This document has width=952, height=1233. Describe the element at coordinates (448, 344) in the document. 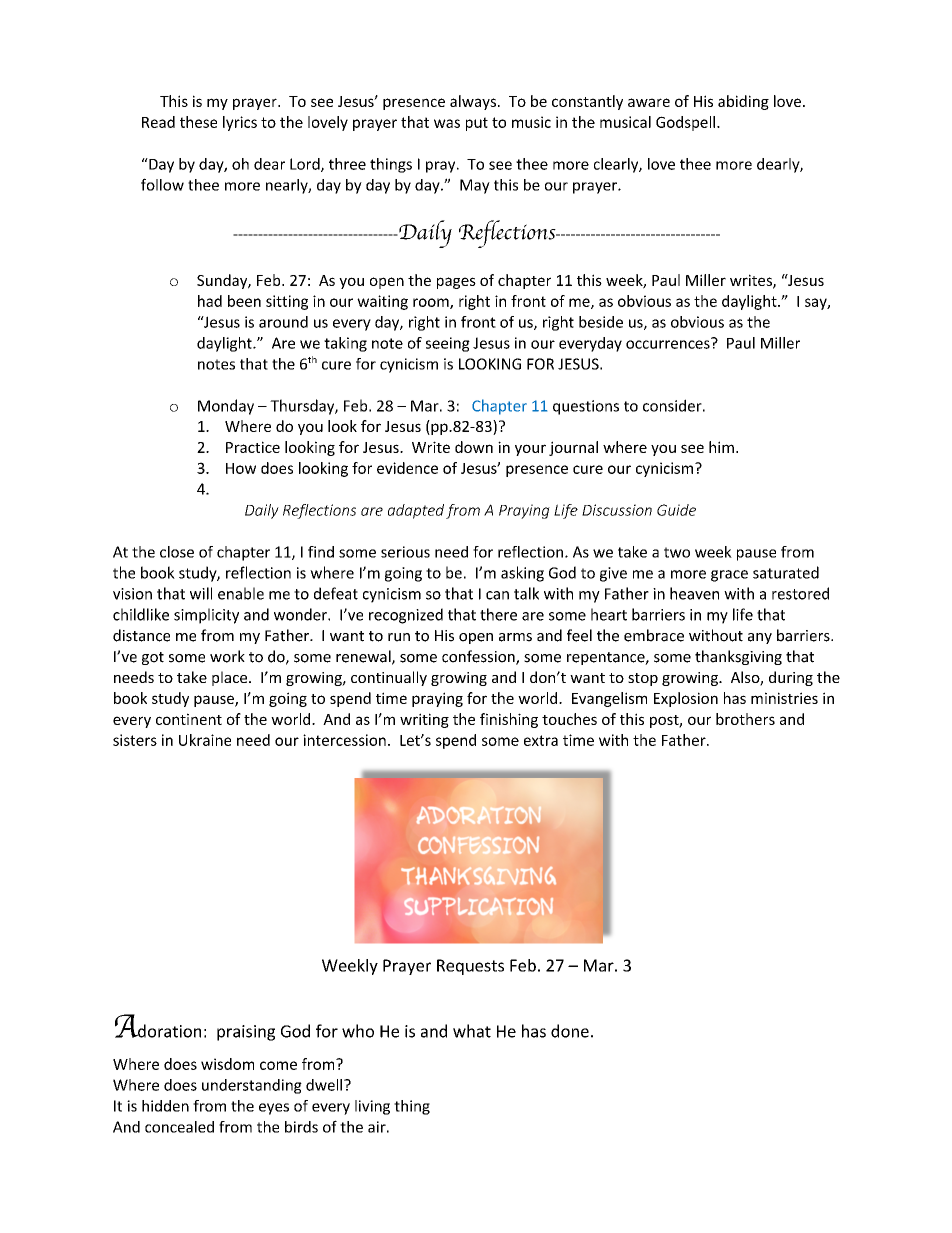

I see `seeing` at that location.
